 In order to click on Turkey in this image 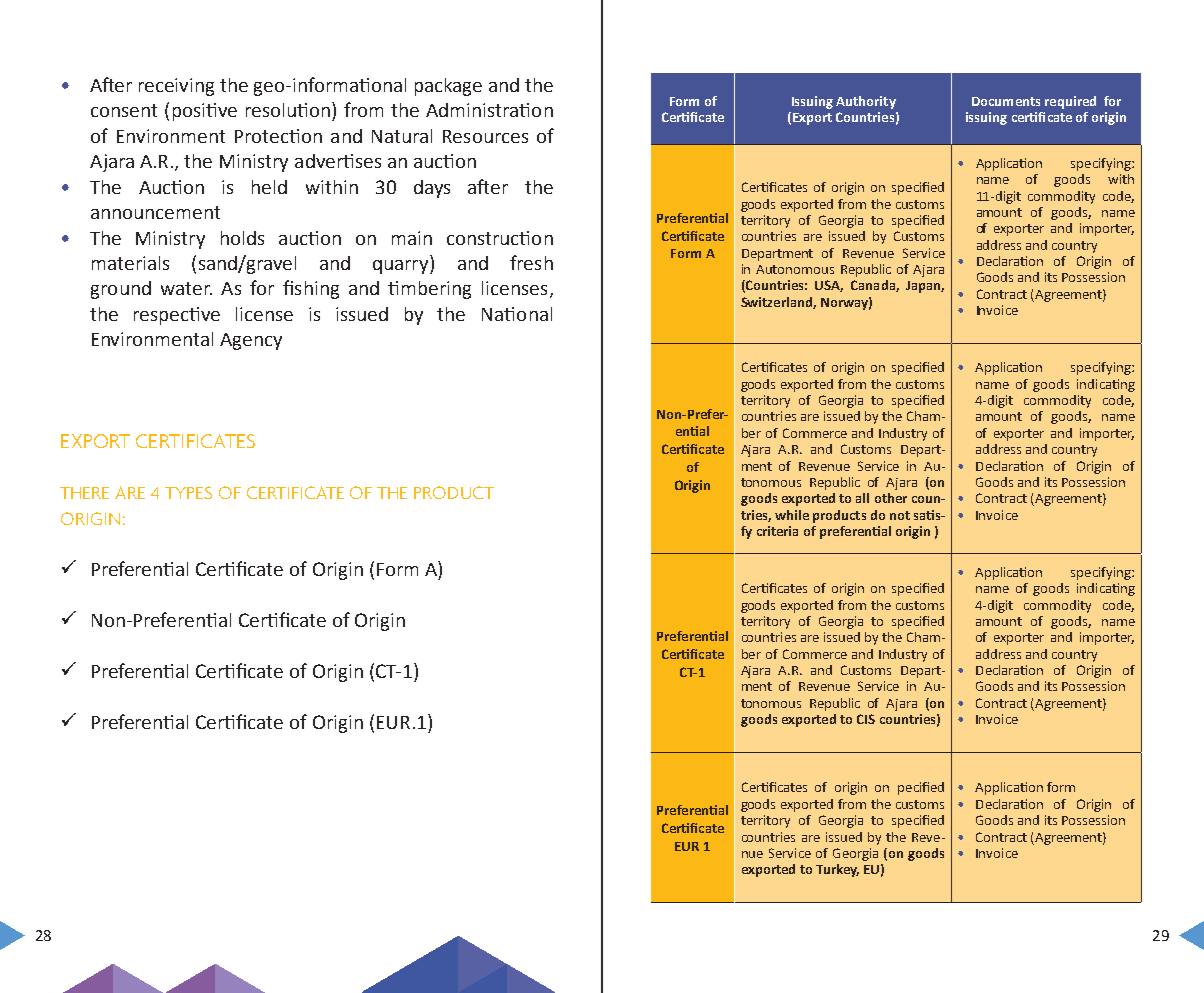, I will do `click(837, 870)`.
